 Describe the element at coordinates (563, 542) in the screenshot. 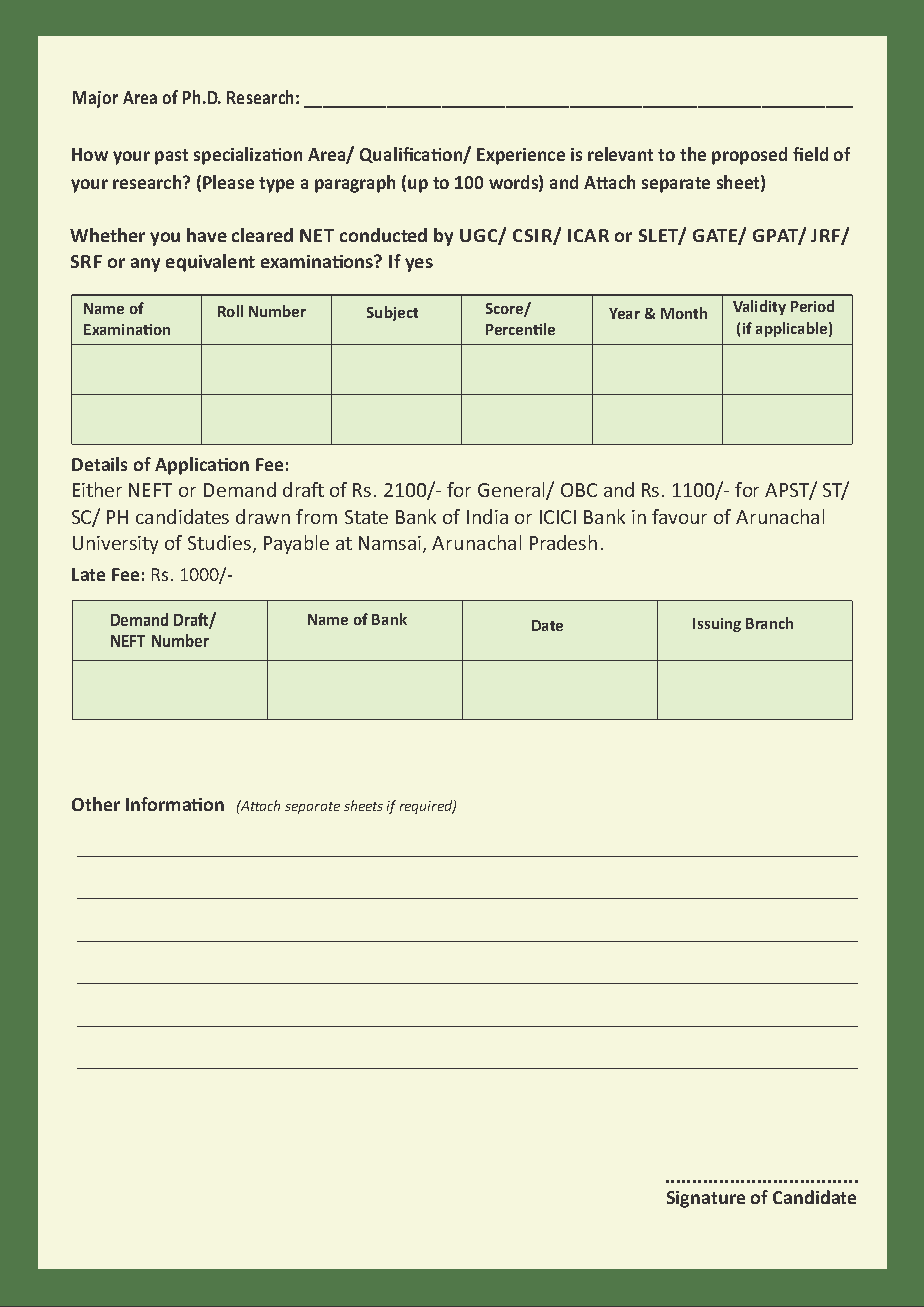

I see `Pradesh` at that location.
